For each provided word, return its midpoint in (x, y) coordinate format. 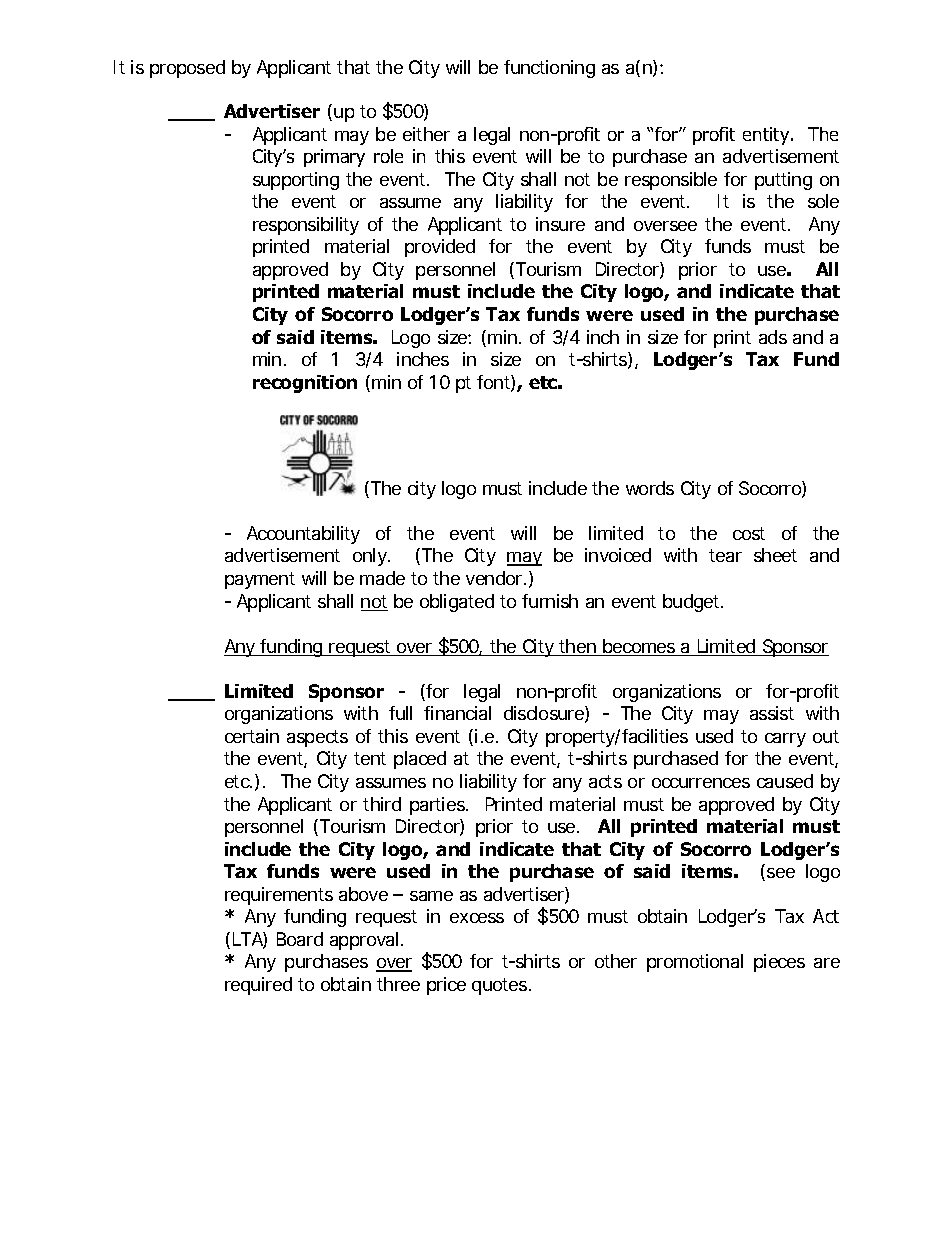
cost (749, 533)
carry (785, 740)
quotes (501, 986)
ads (773, 337)
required (258, 986)
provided (440, 248)
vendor (496, 578)
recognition (305, 384)
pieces (779, 963)
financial (457, 713)
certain (252, 736)
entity (767, 136)
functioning (549, 69)
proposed (187, 69)
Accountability (303, 535)
